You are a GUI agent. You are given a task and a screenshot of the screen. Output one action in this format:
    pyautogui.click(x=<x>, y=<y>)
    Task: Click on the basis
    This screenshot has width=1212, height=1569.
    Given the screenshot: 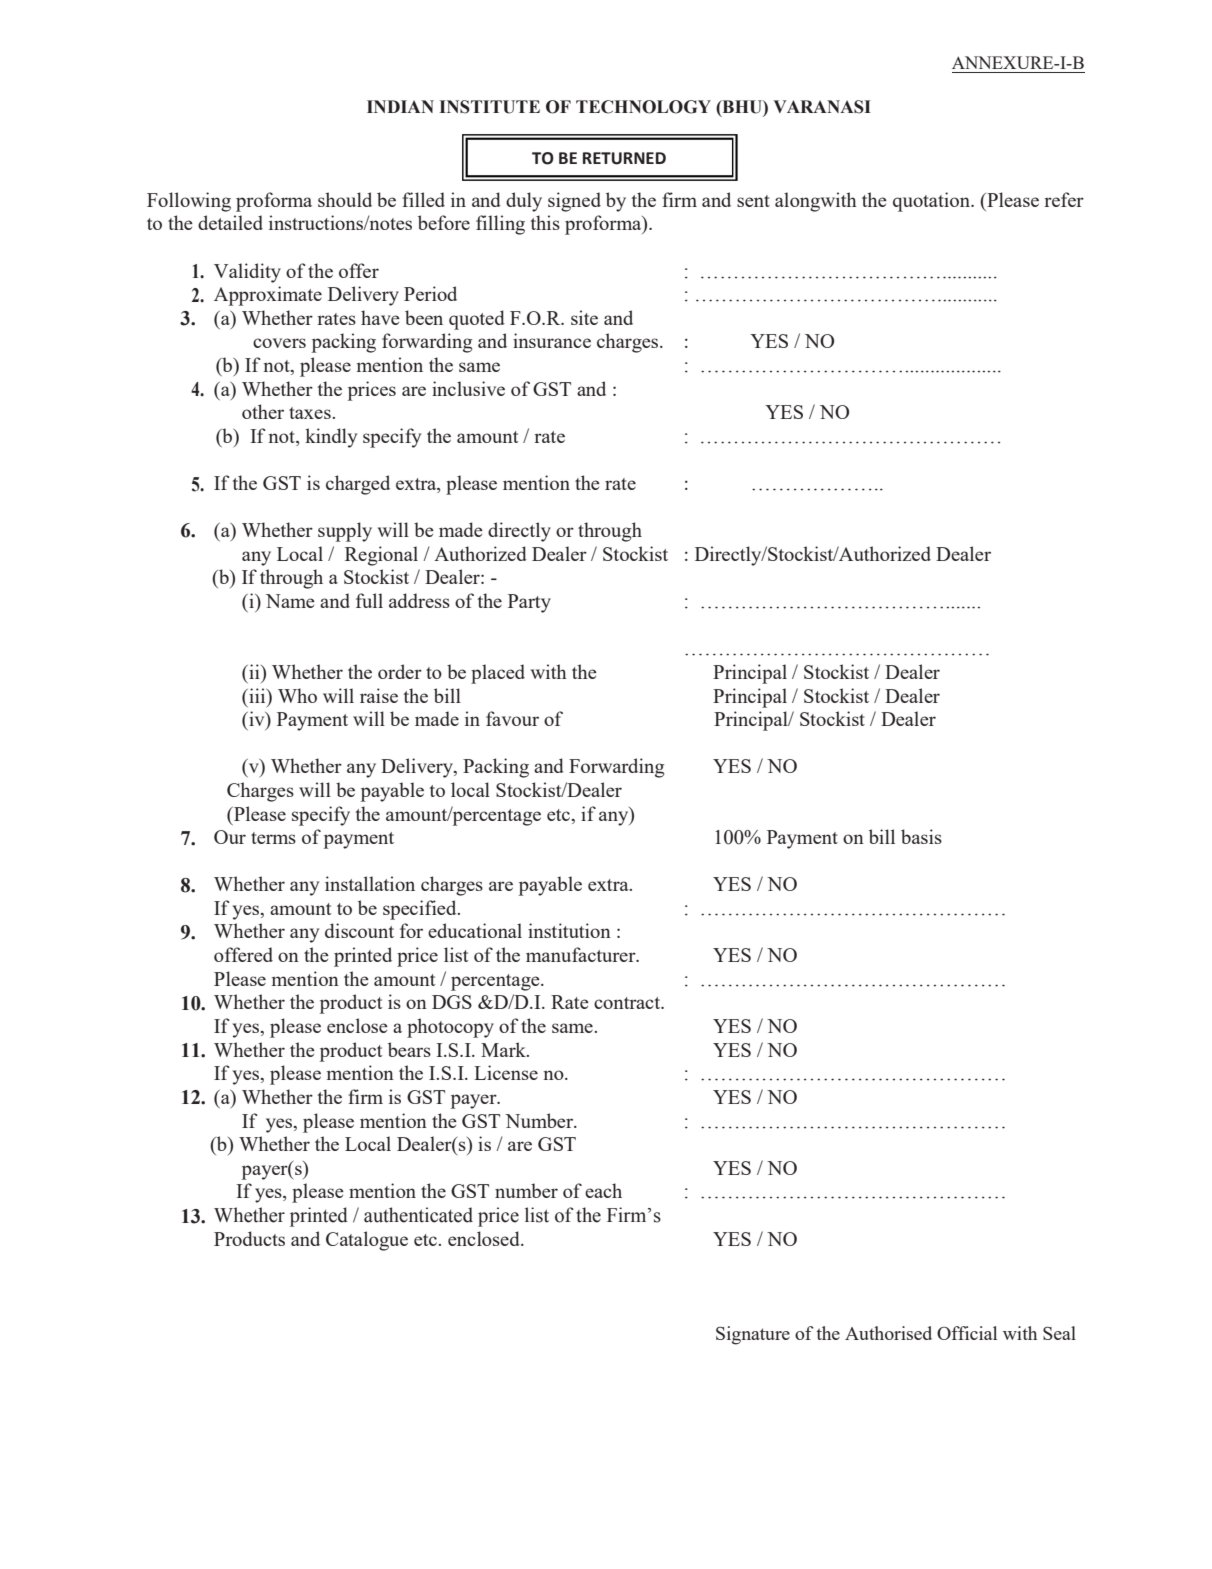 What is the action you would take?
    pyautogui.click(x=921, y=836)
